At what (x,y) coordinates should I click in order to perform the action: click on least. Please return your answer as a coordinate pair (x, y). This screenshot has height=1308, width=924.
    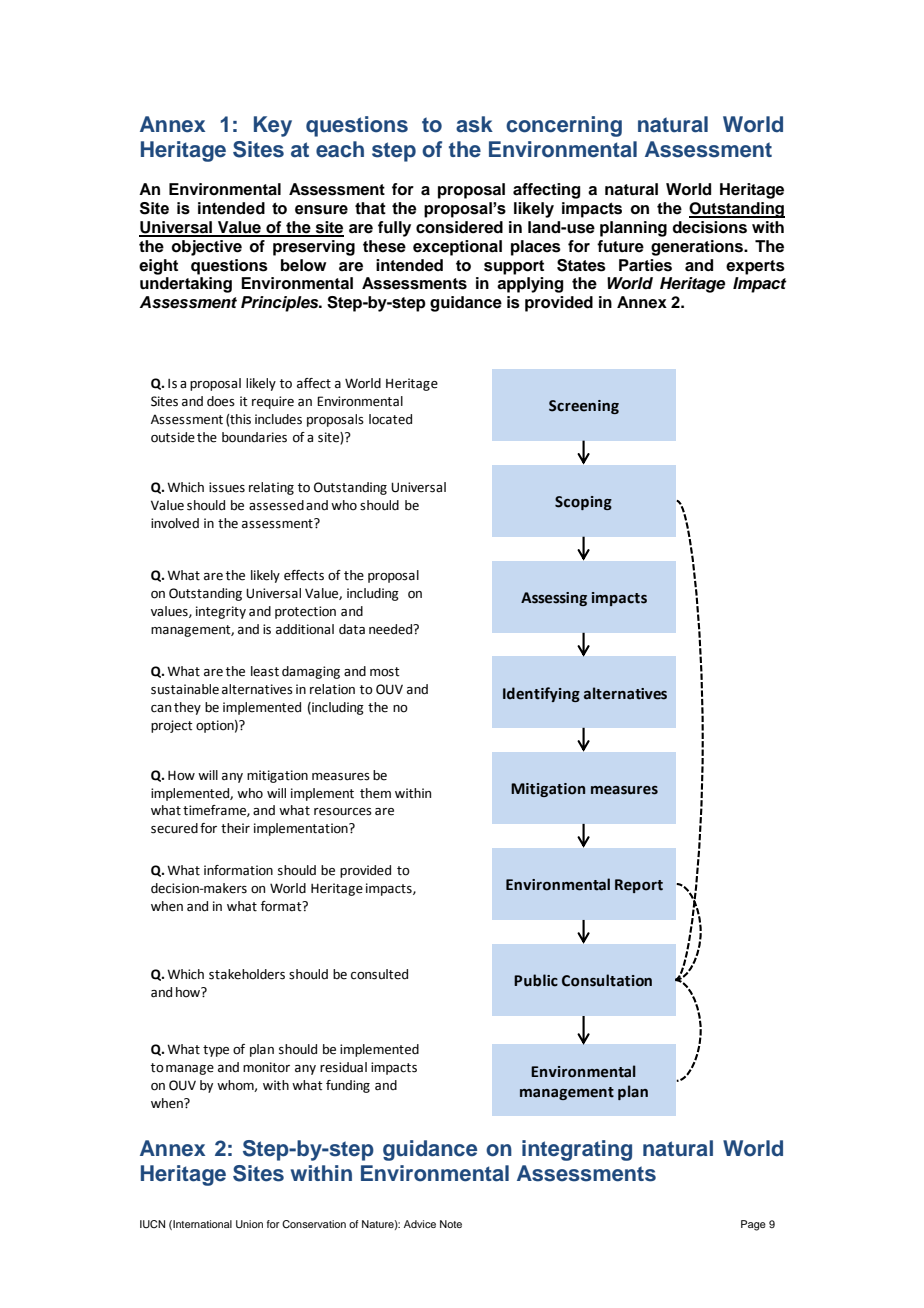
    Looking at the image, I should click on (265, 671).
